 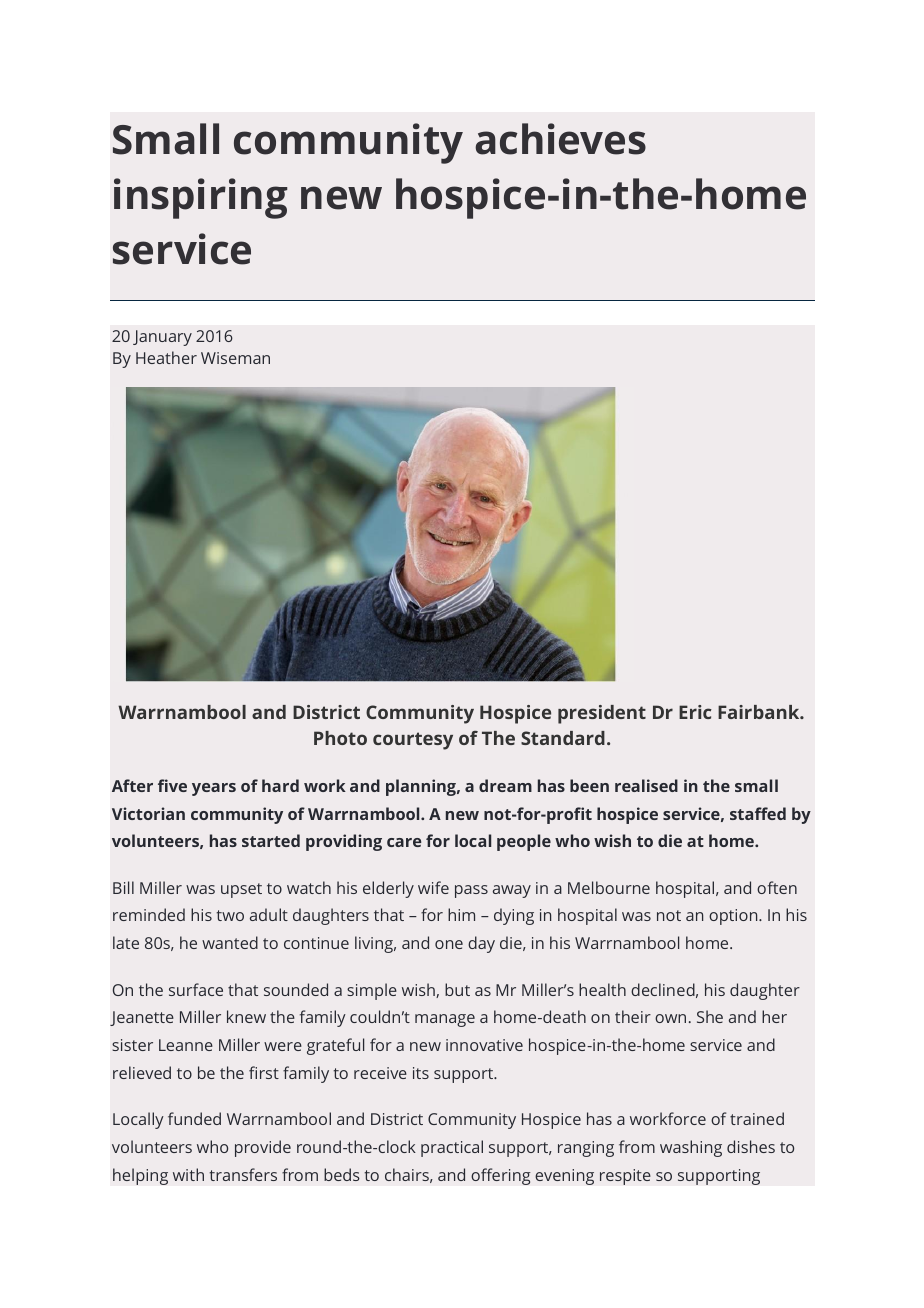 I want to click on courtesy, so click(x=413, y=741).
